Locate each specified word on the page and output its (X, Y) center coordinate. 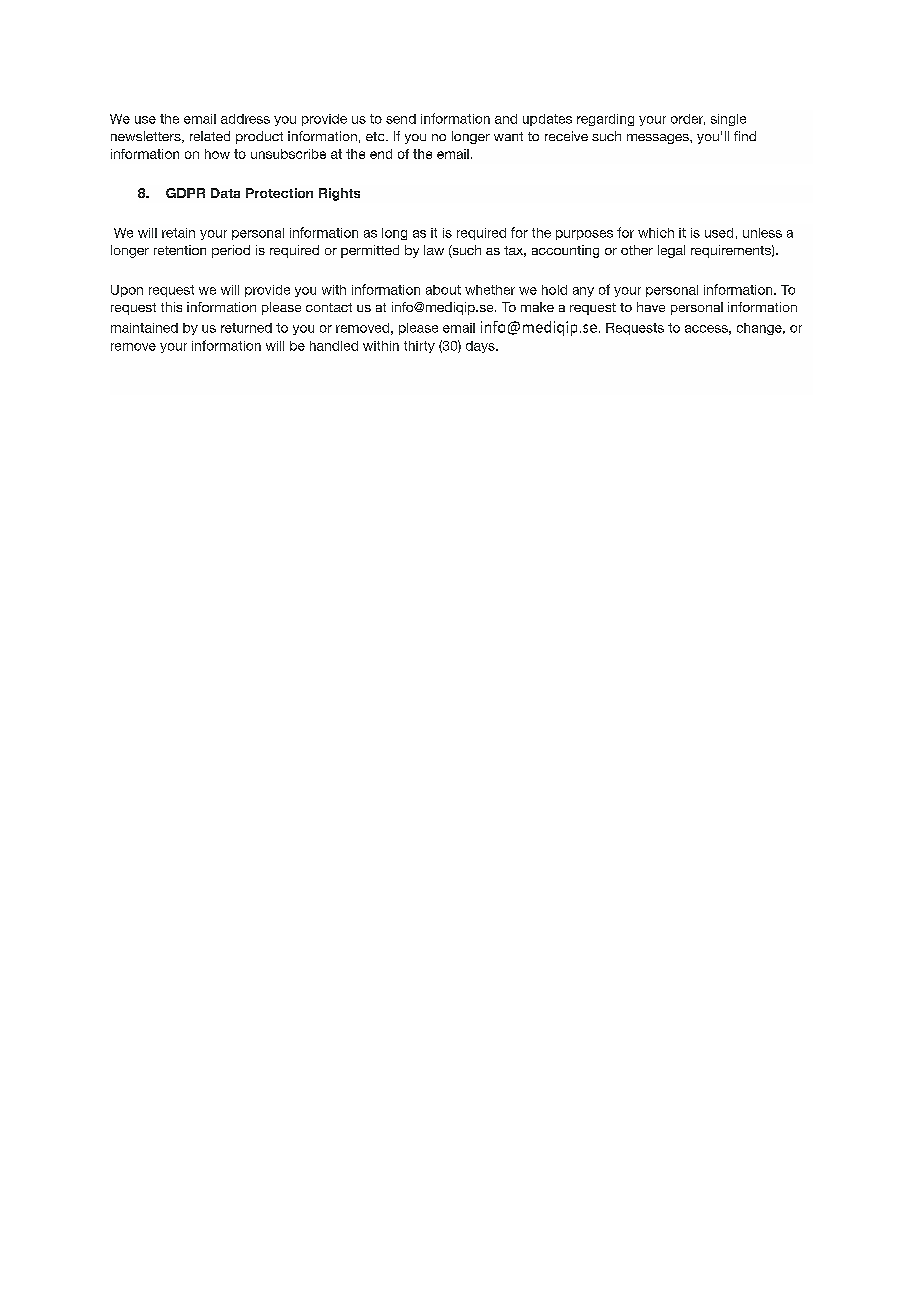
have (651, 307)
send (401, 119)
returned (246, 328)
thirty (419, 347)
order (688, 119)
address (245, 119)
